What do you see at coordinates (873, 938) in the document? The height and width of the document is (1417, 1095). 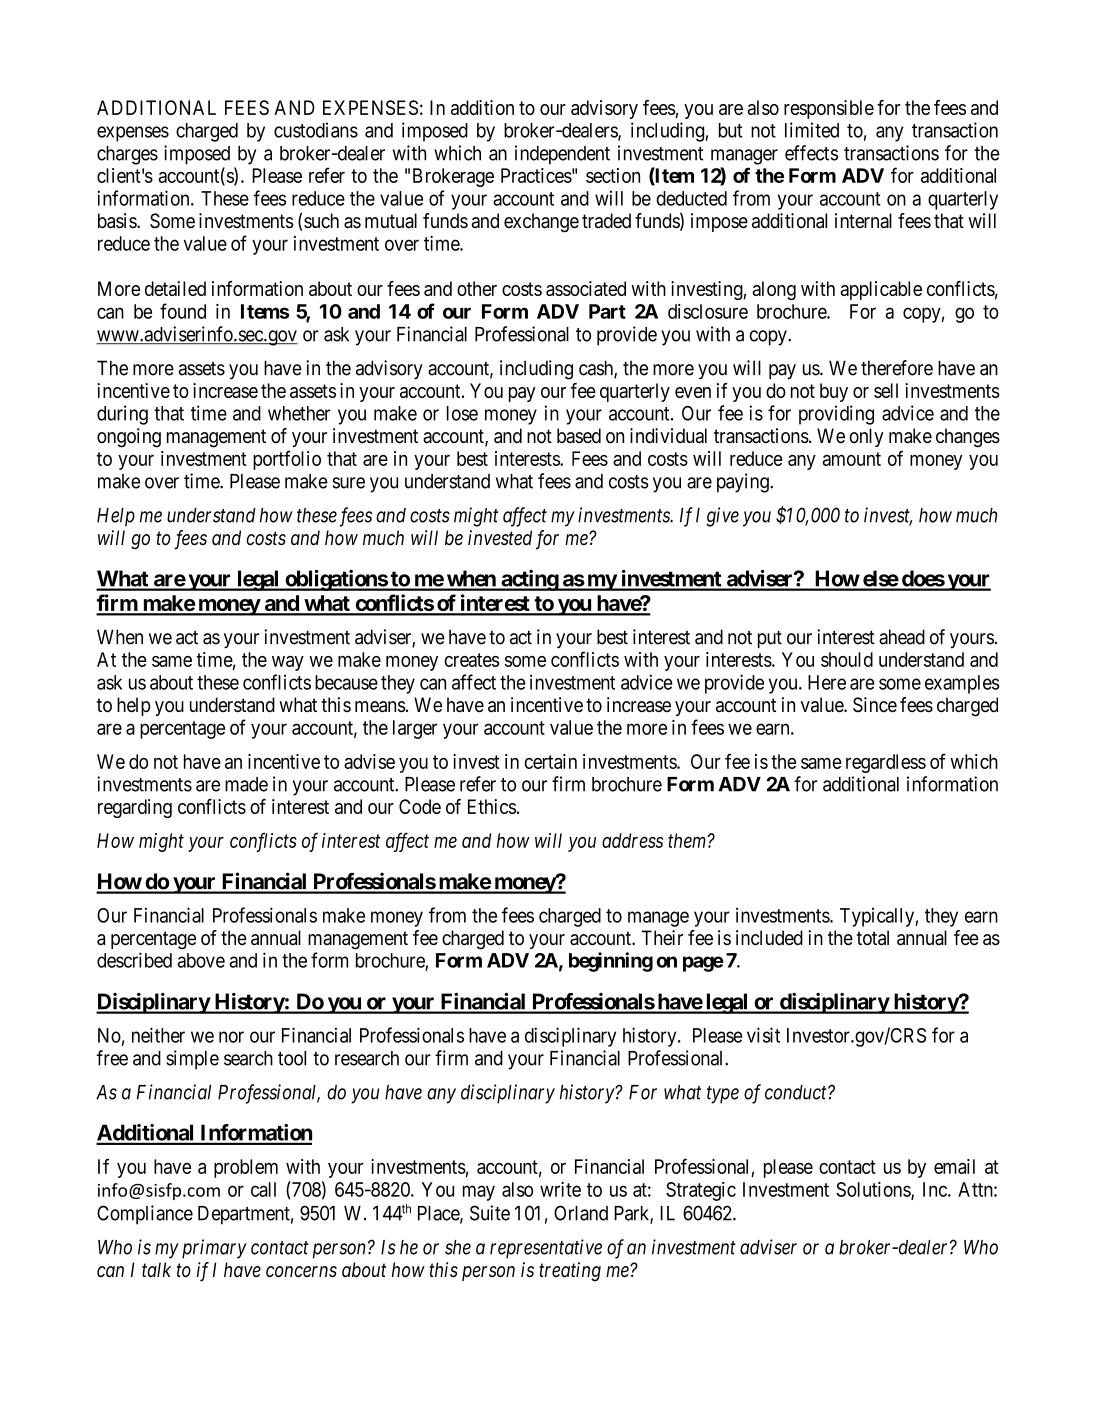 I see `total` at bounding box center [873, 938].
